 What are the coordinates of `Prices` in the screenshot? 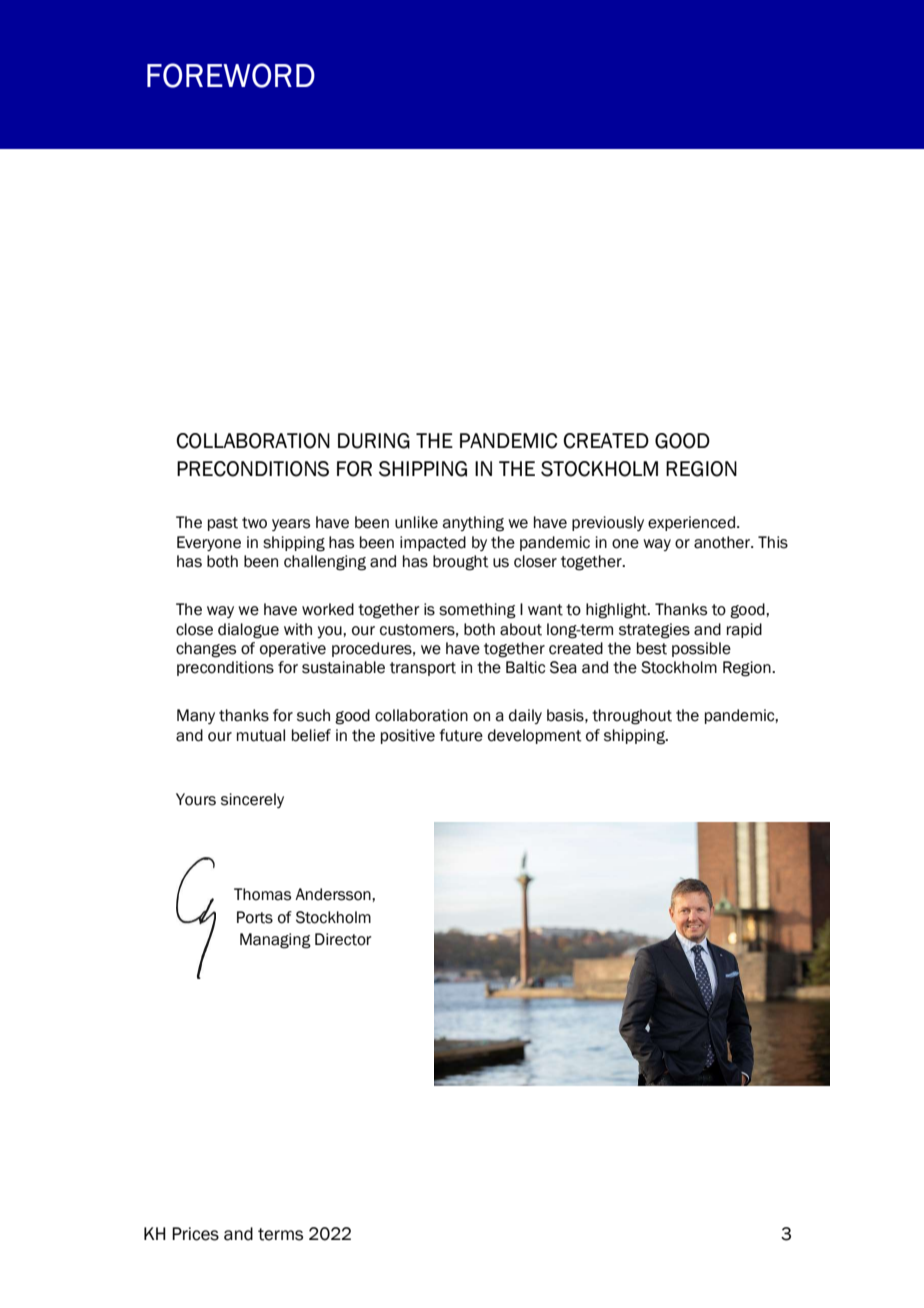 It's located at (195, 1234).
